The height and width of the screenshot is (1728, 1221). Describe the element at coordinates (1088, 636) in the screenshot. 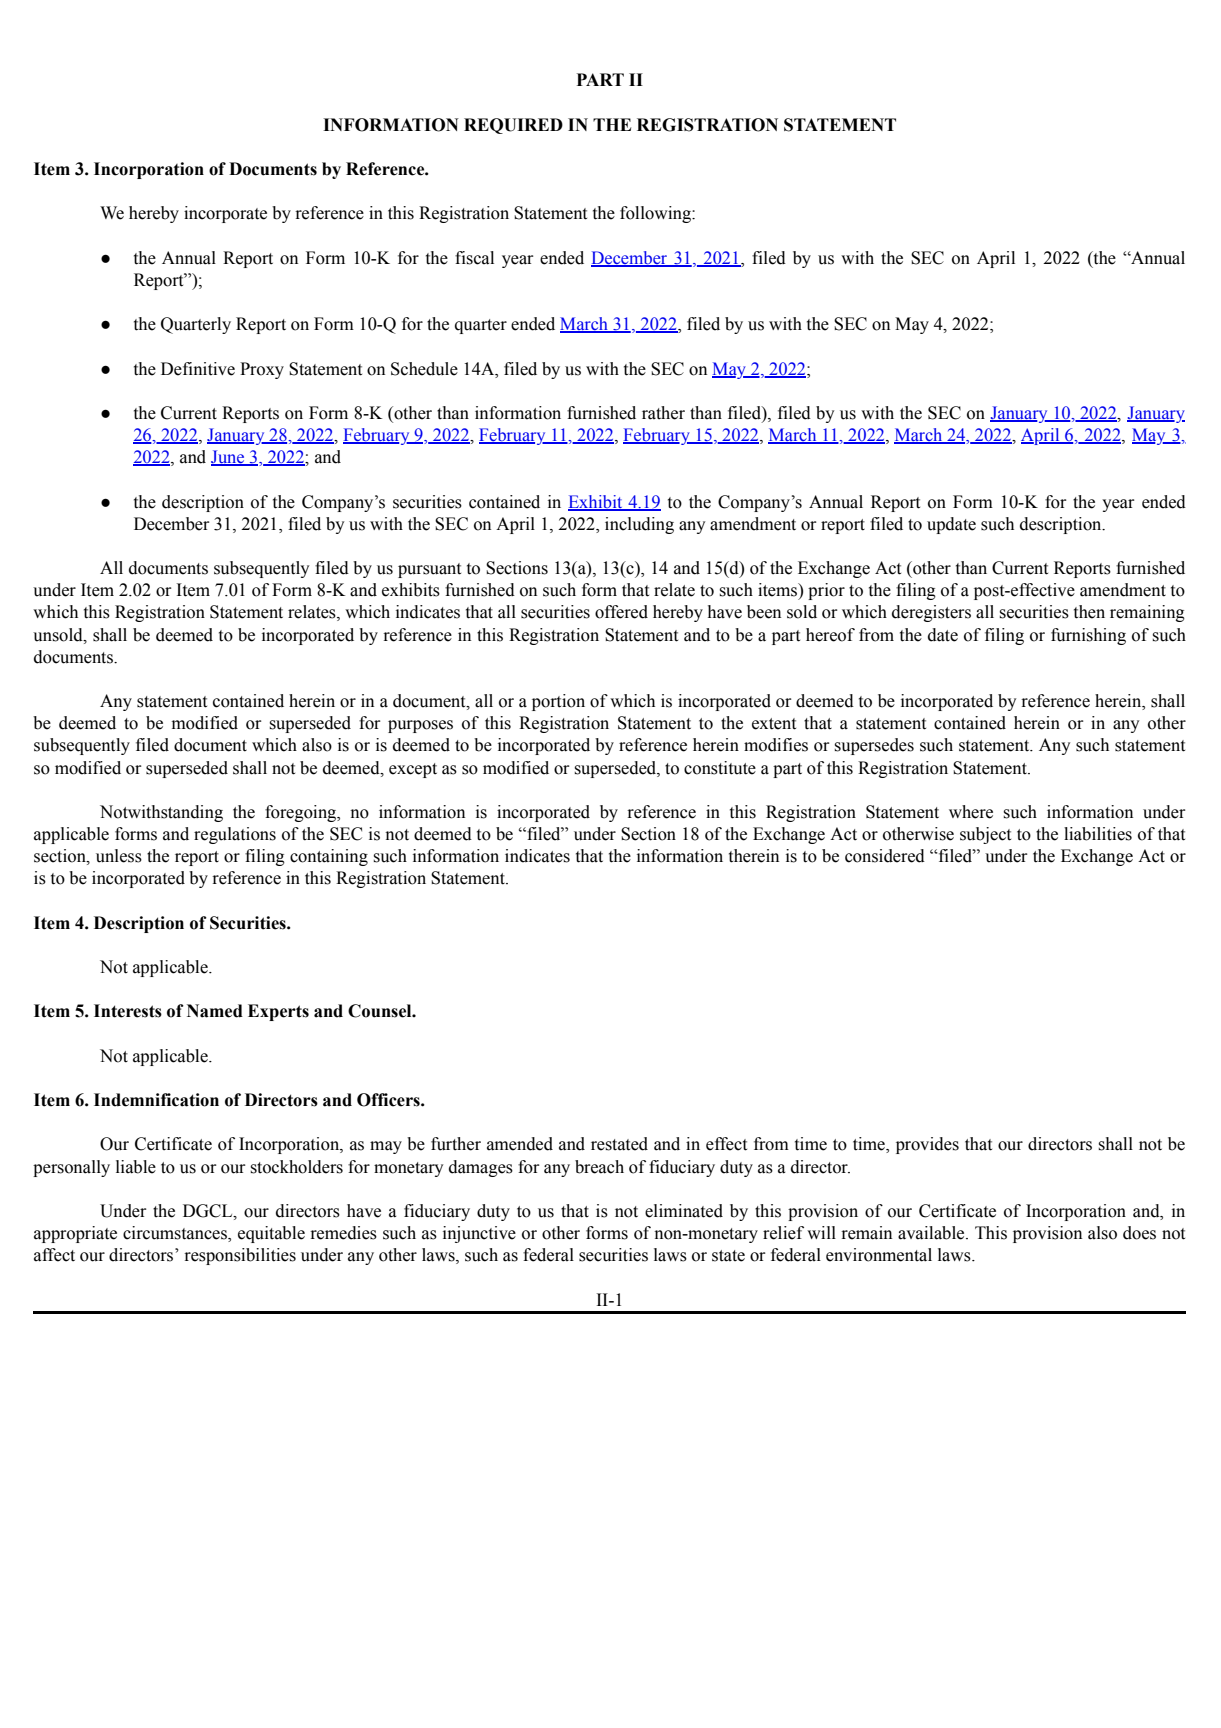

I see `furnishing` at that location.
